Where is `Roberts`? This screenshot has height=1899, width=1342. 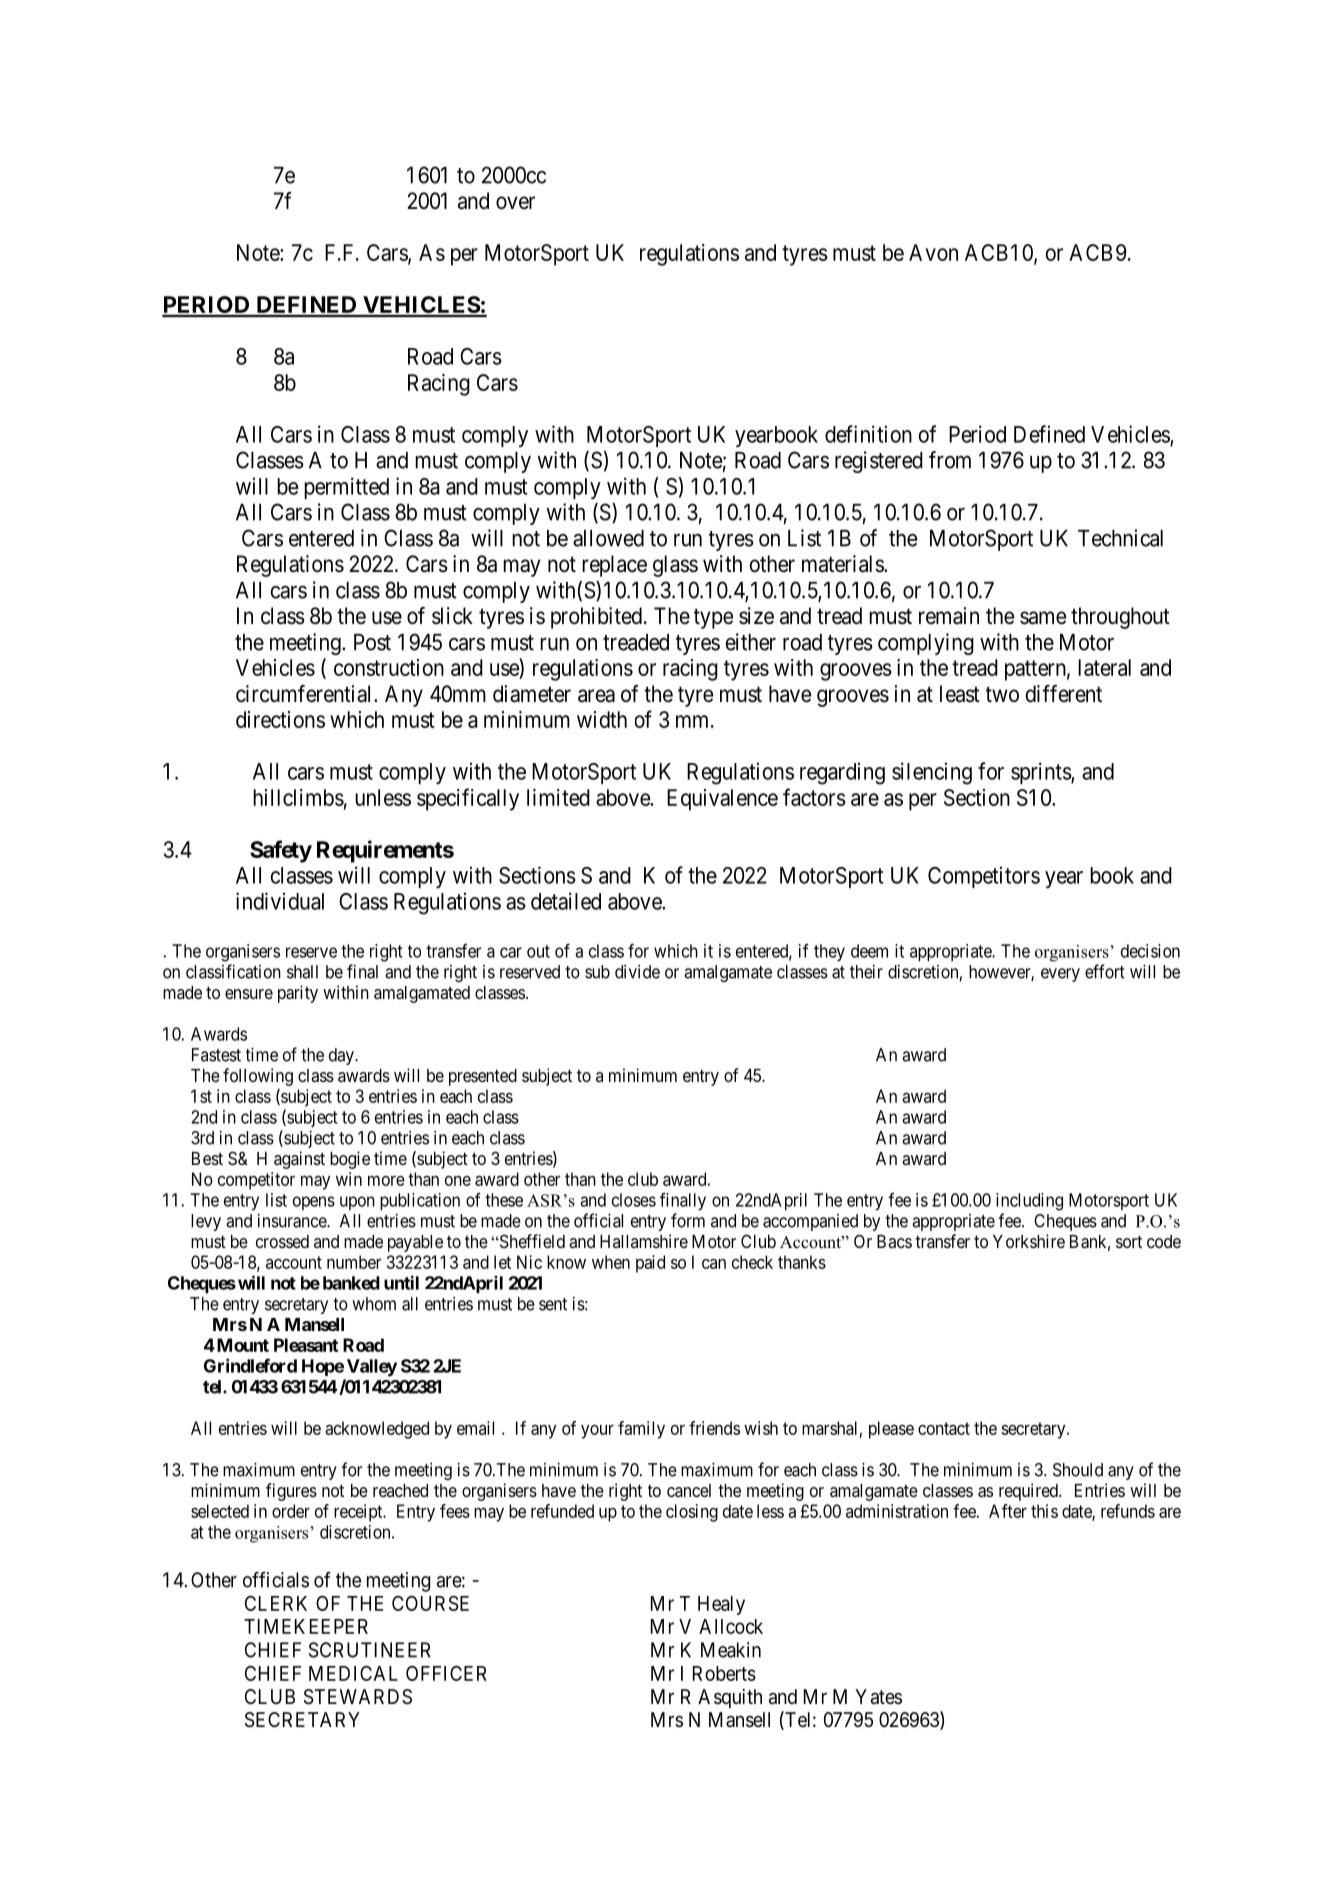
Roberts is located at coordinates (724, 1673).
